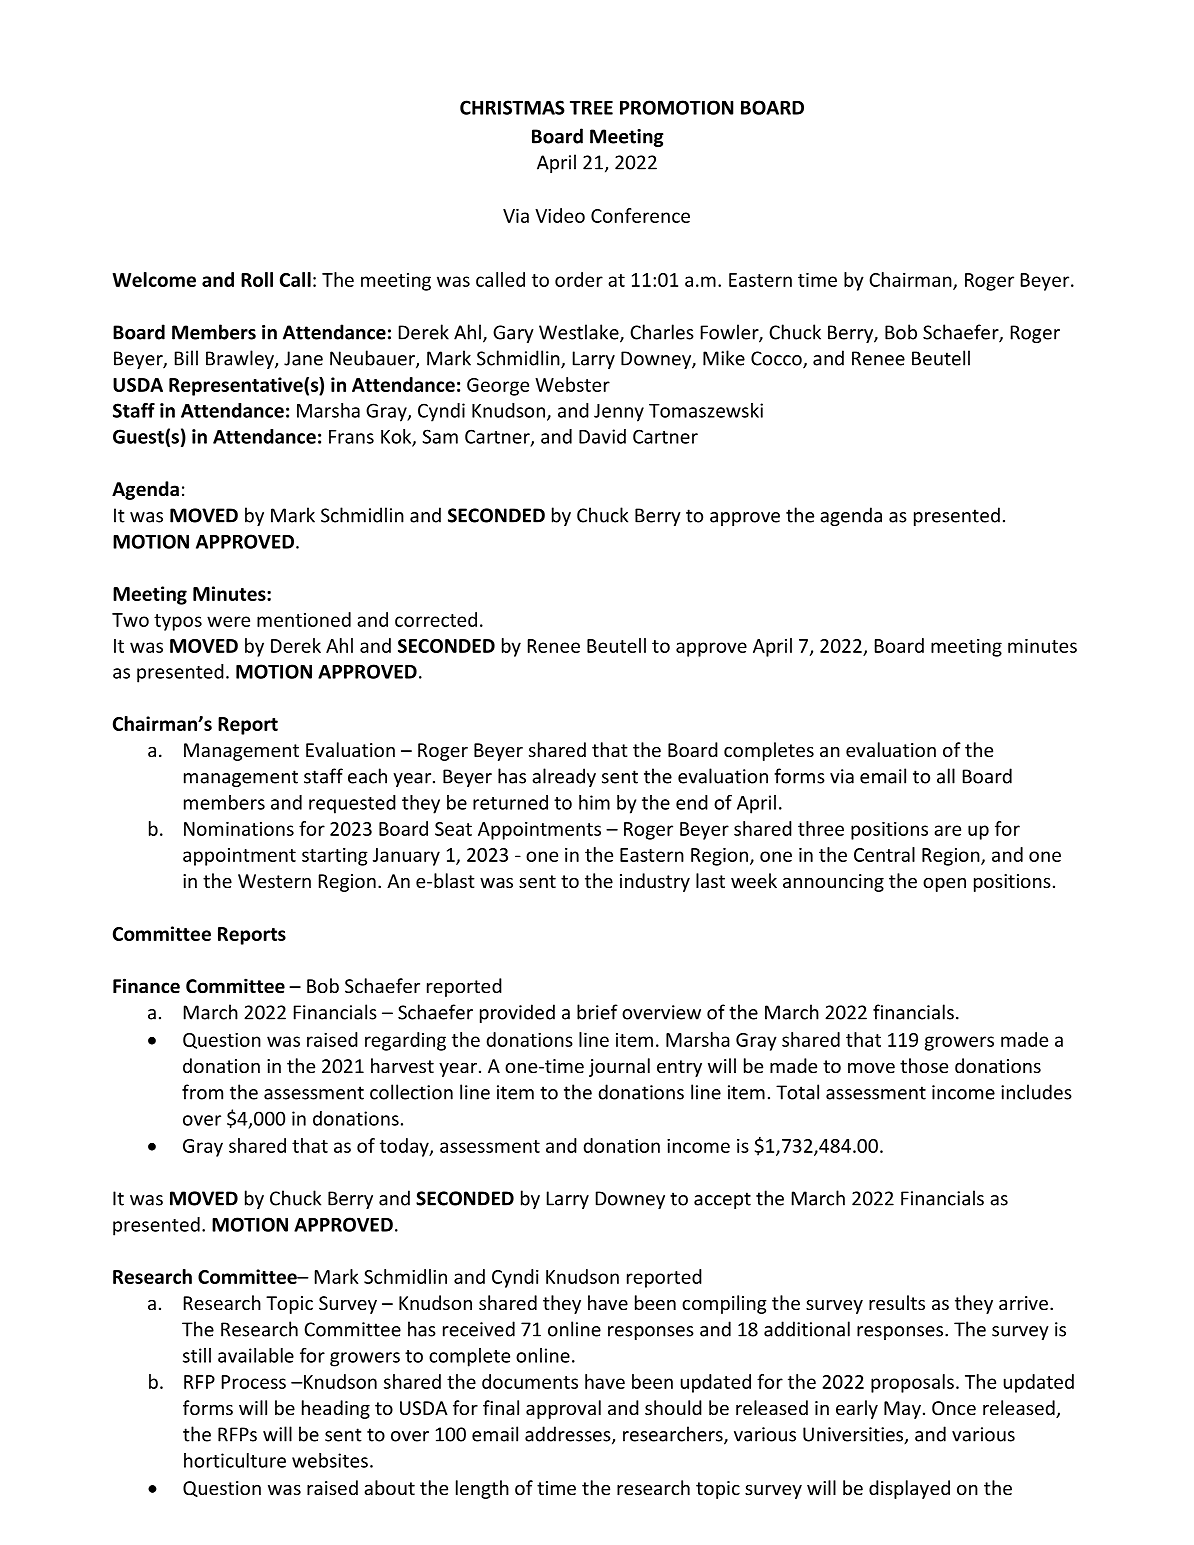  I want to click on Conference, so click(640, 215).
